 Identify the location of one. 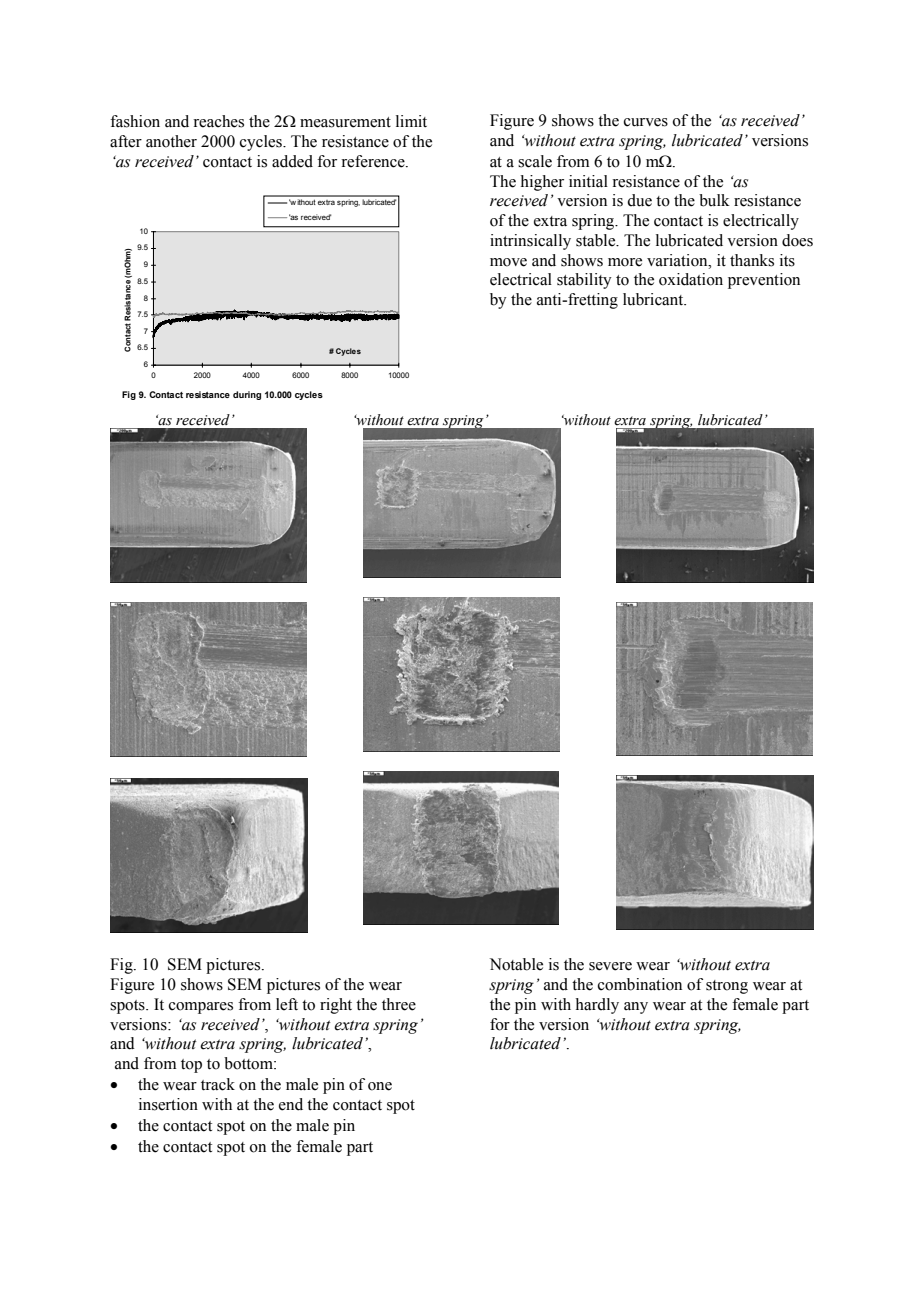
(380, 1086).
